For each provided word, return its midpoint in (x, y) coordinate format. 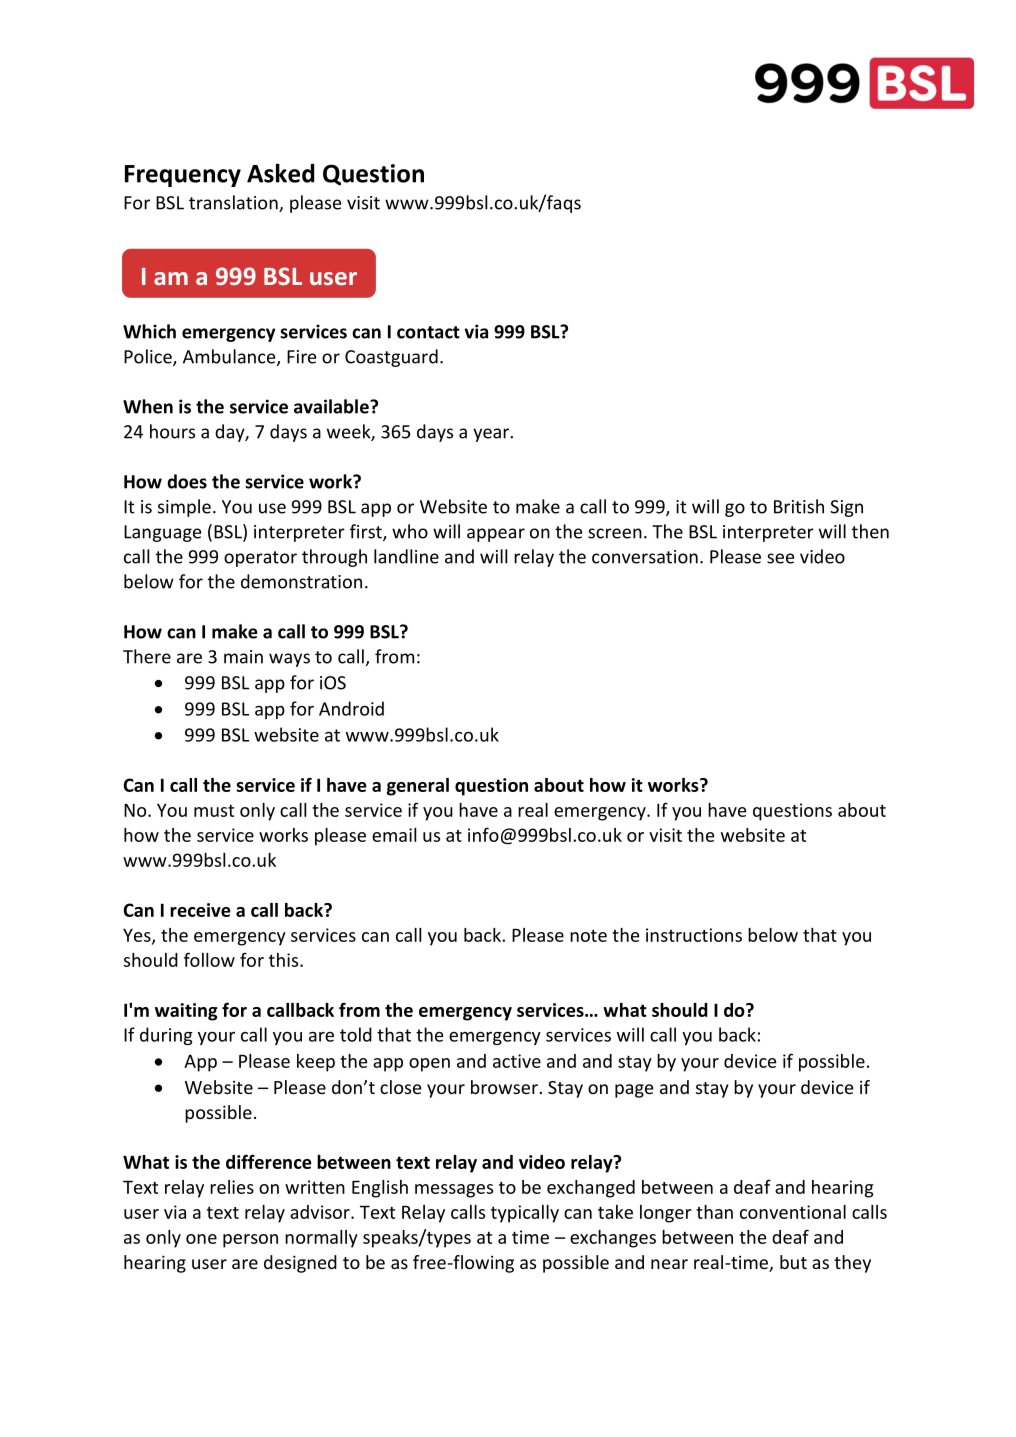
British (799, 506)
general (418, 787)
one (201, 1239)
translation (234, 203)
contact (428, 332)
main (243, 657)
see (780, 558)
